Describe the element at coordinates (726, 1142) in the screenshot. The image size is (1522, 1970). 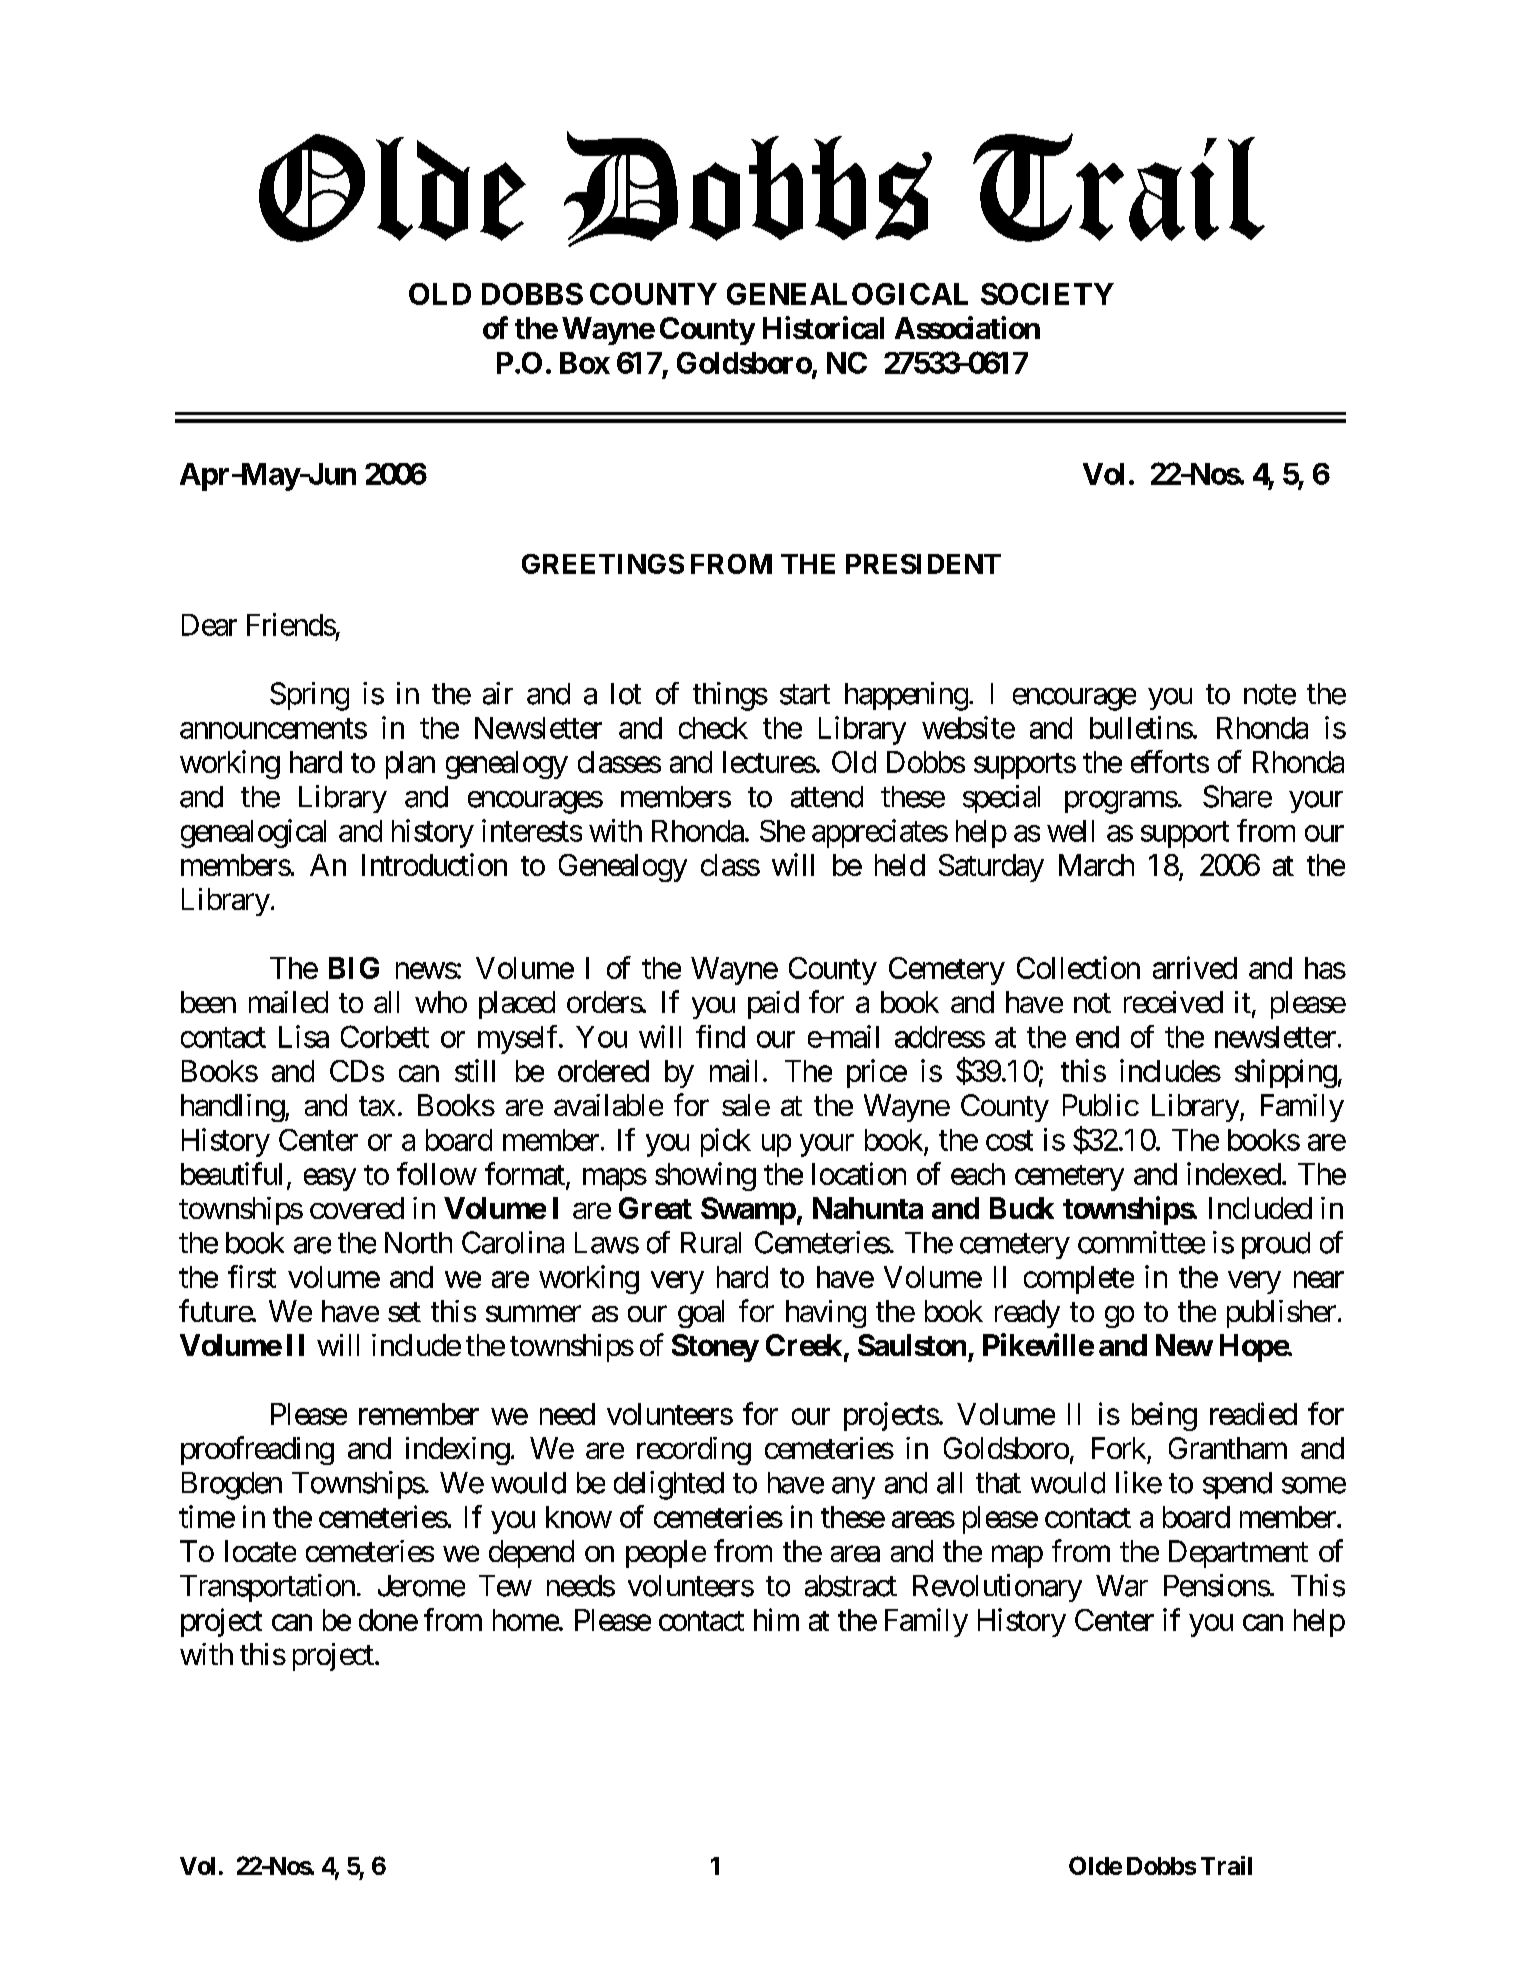
I see `pick` at that location.
